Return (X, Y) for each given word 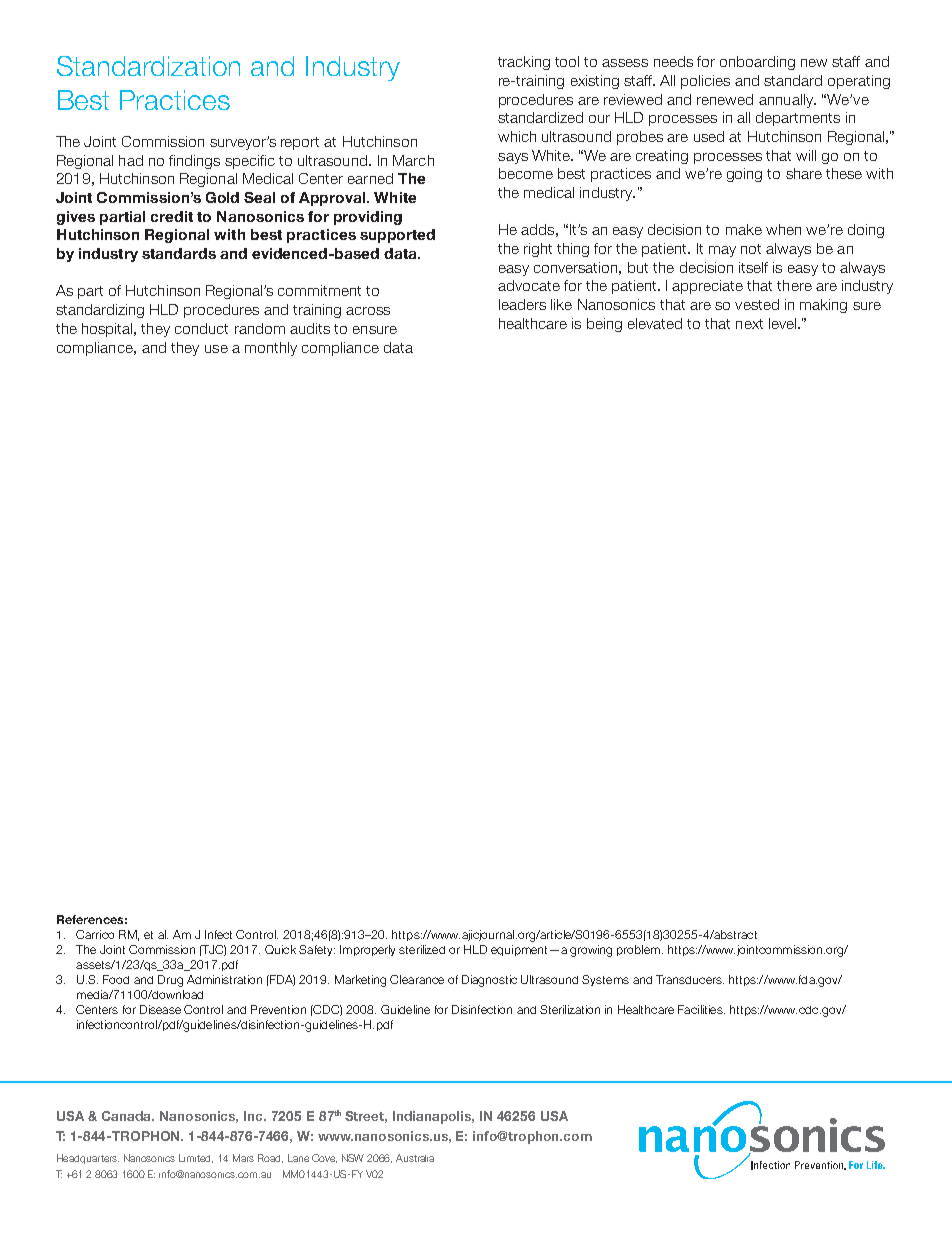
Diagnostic (489, 981)
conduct (201, 328)
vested (757, 304)
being (604, 325)
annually (787, 101)
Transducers (690, 979)
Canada (128, 1116)
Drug (170, 981)
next (749, 324)
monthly (271, 349)
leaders (522, 304)
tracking (524, 63)
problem (638, 950)
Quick (280, 949)
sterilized (422, 949)
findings (194, 162)
